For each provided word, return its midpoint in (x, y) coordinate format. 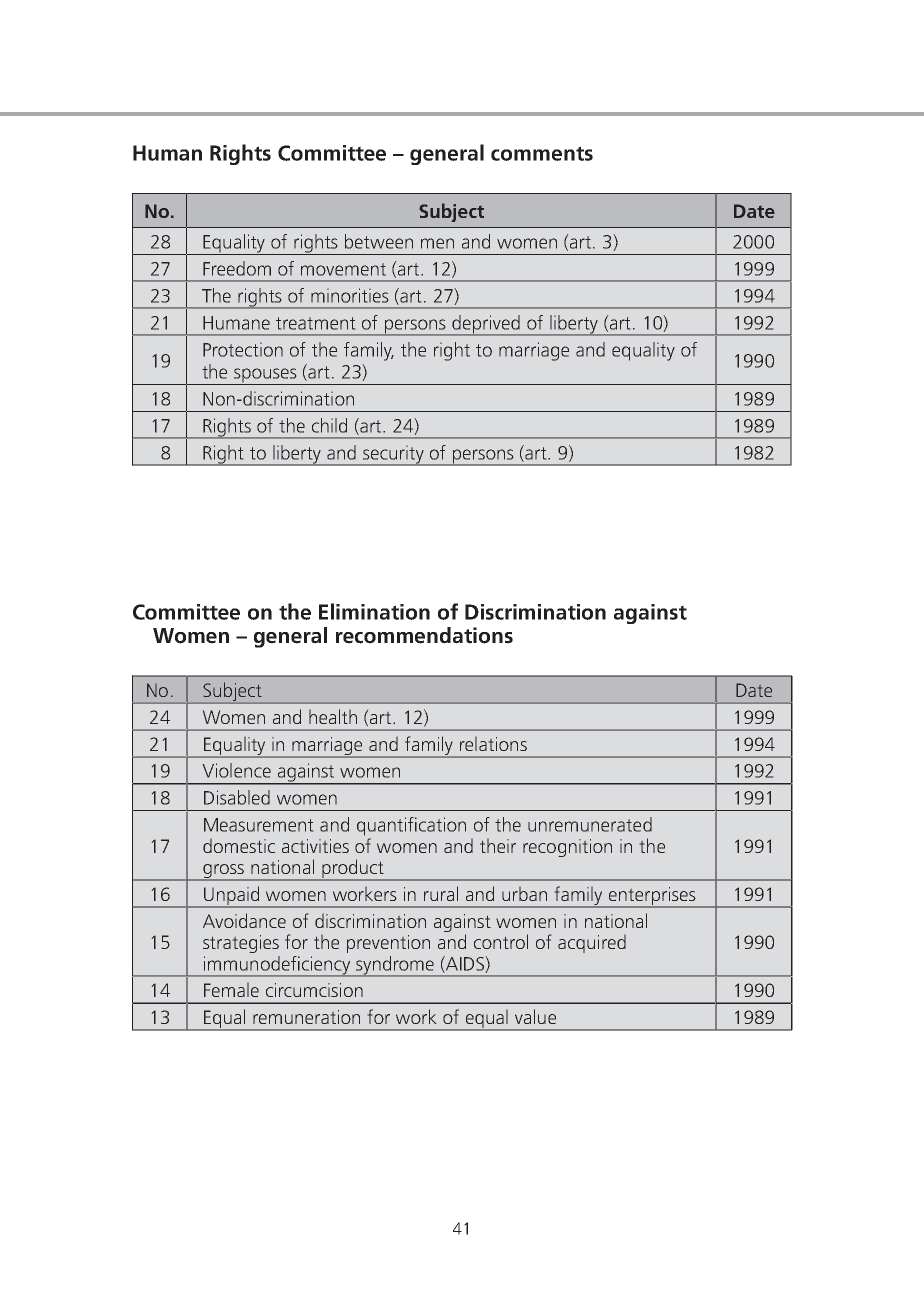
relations (493, 744)
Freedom (237, 268)
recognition (567, 848)
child (329, 425)
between (379, 241)
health (333, 716)
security (394, 455)
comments (542, 153)
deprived (486, 325)
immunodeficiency (277, 966)
